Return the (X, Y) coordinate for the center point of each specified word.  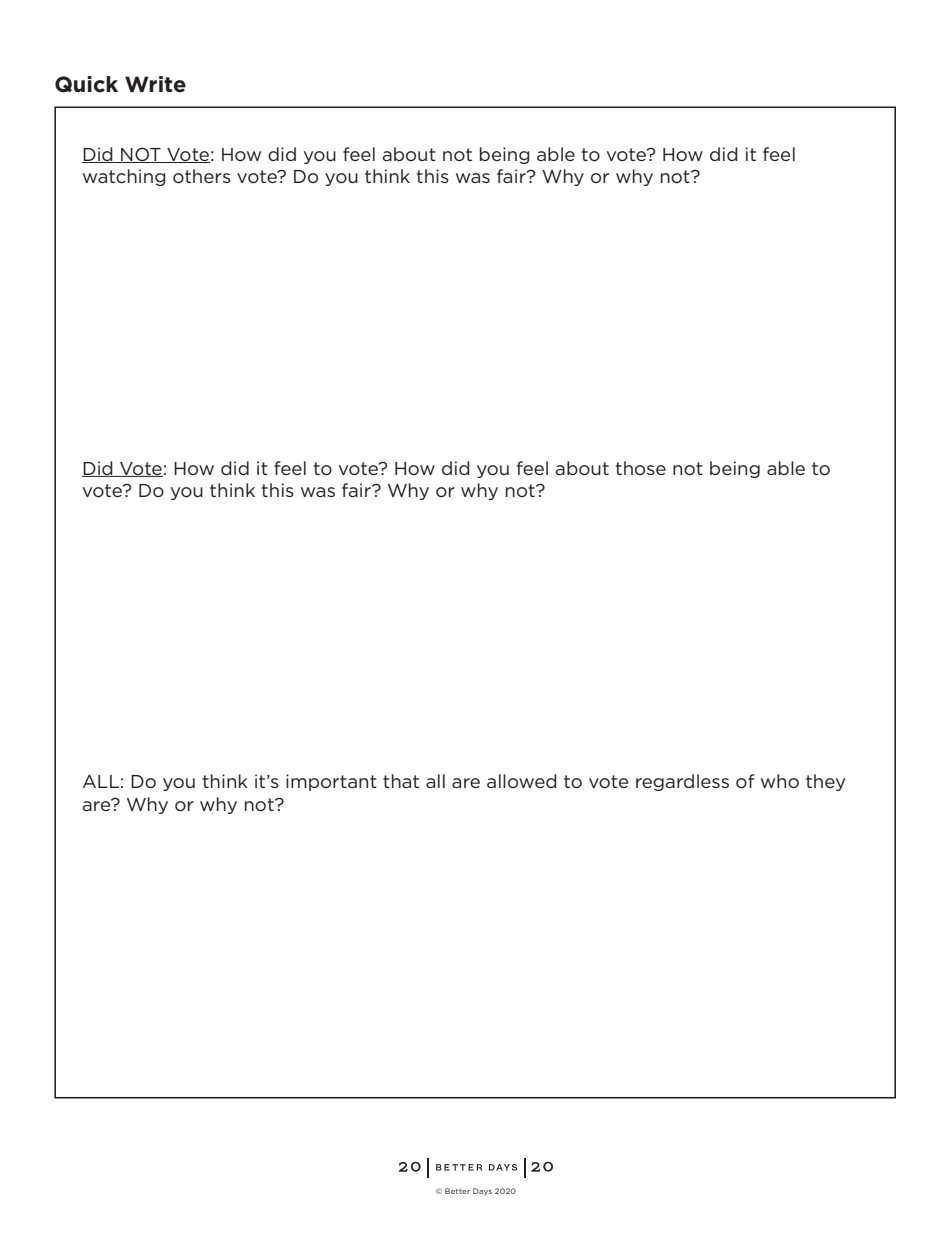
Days (482, 1191)
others (202, 176)
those (641, 468)
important (331, 782)
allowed (522, 781)
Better (457, 1191)
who (780, 781)
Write (155, 84)
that (401, 781)
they (825, 782)
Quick (86, 84)
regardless (682, 782)
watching (124, 177)
